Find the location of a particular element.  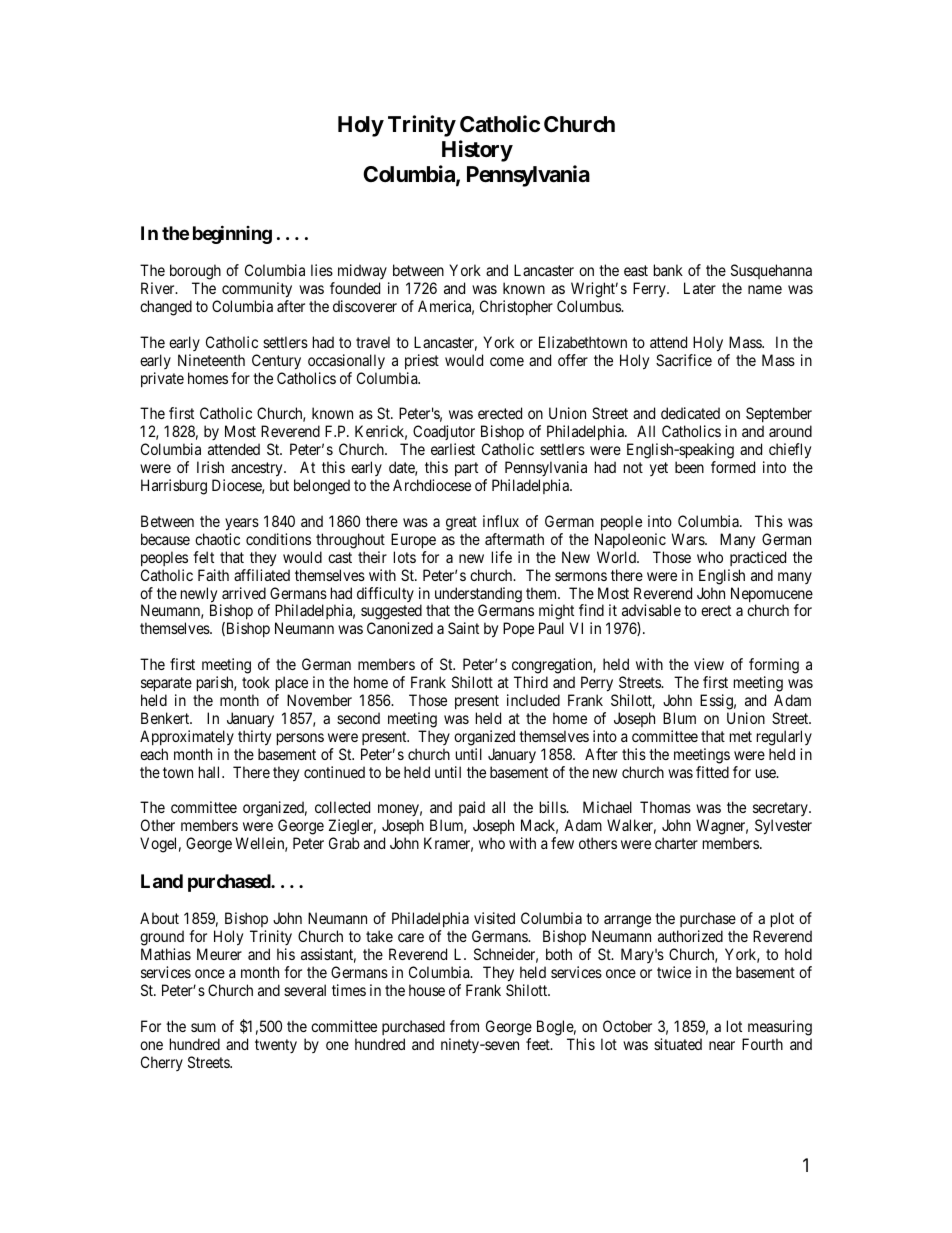

arrived is located at coordinates (244, 593).
